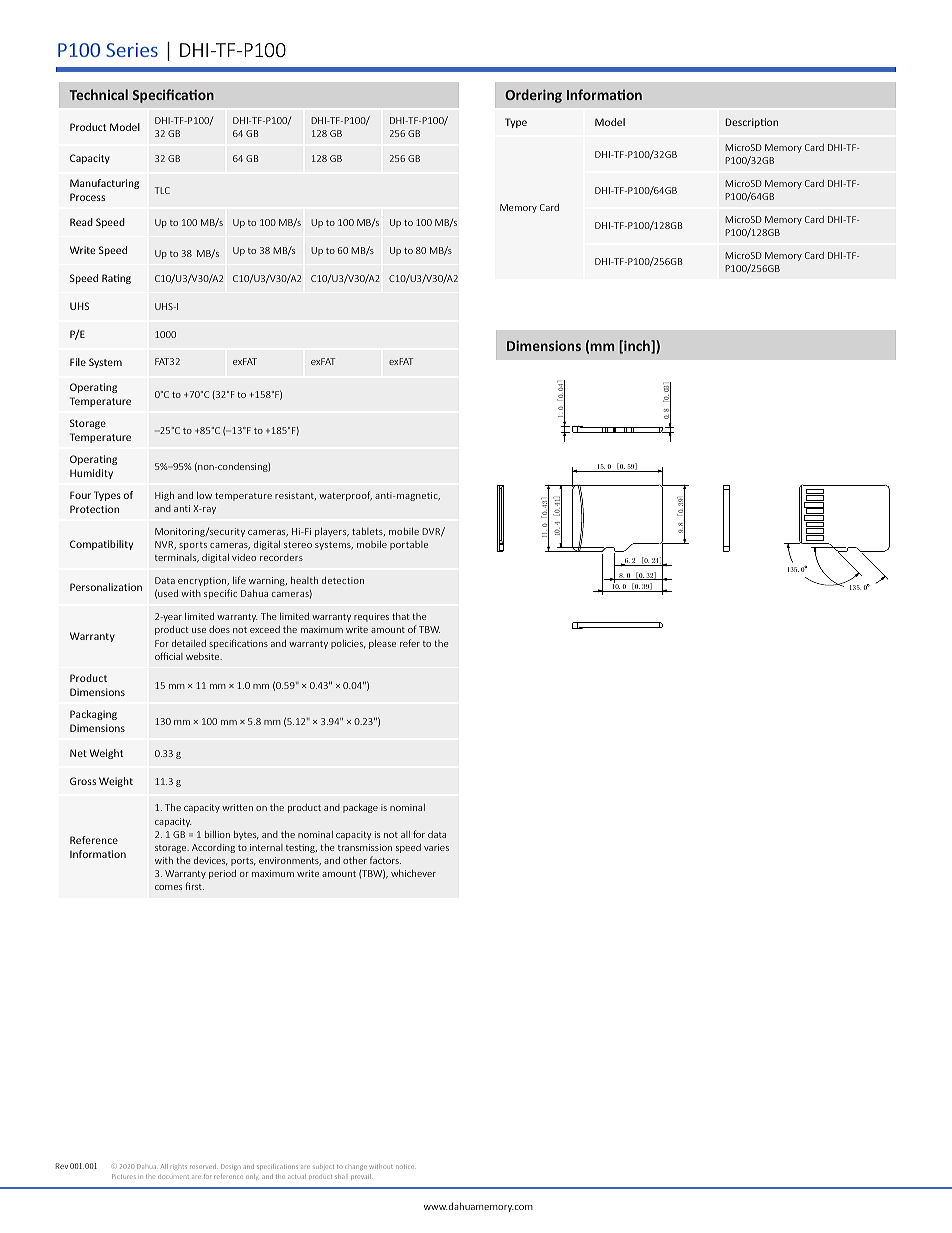  Describe the element at coordinates (345, 496) in the image. I see `waterproof` at that location.
